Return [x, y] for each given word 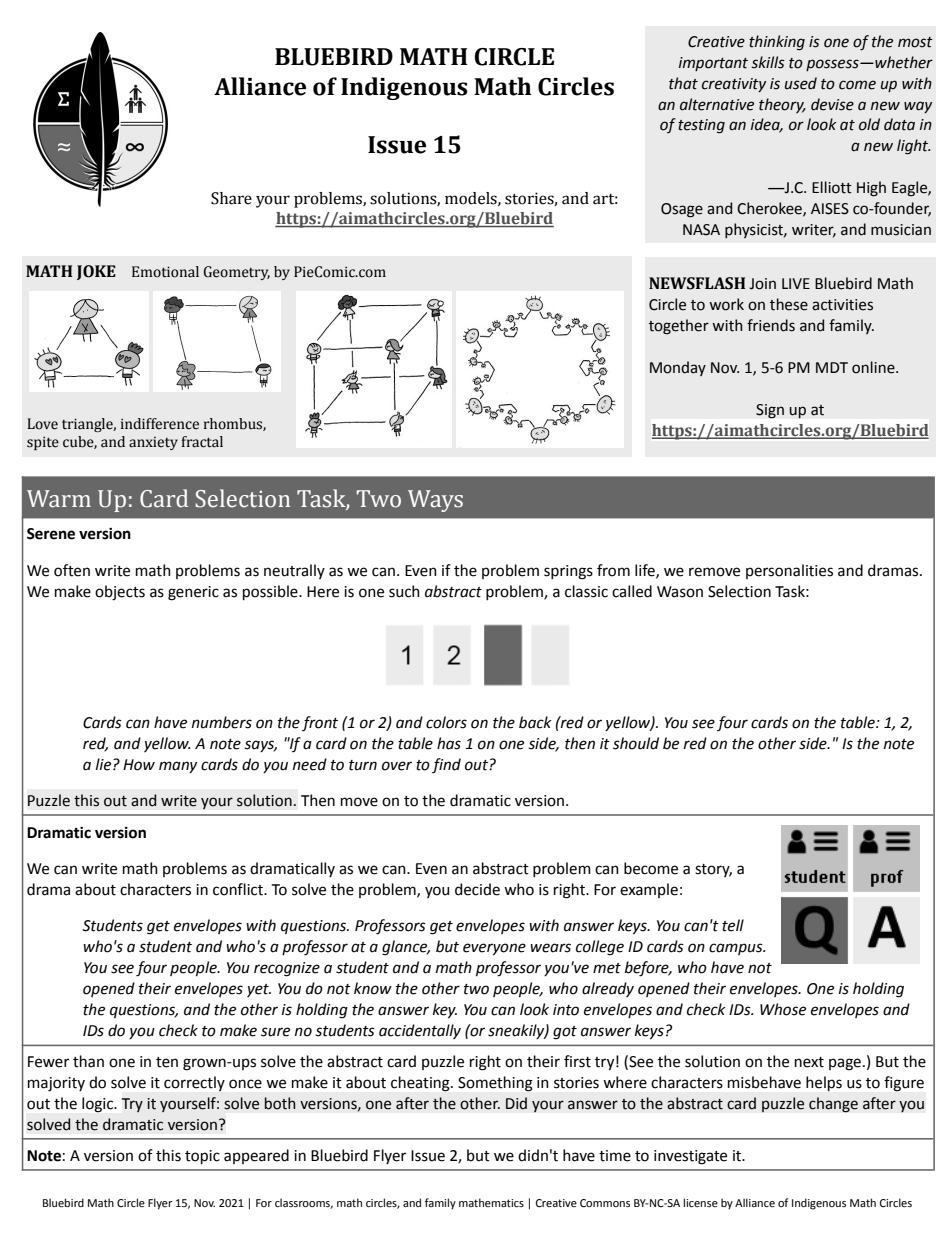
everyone [494, 949]
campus [737, 949]
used [801, 83]
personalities [789, 571]
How [139, 765]
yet [259, 990]
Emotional [165, 272]
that [683, 83]
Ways [435, 501]
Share [231, 198]
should [636, 743]
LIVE [796, 283]
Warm [59, 499]
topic [202, 1157]
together [679, 327]
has [449, 743]
